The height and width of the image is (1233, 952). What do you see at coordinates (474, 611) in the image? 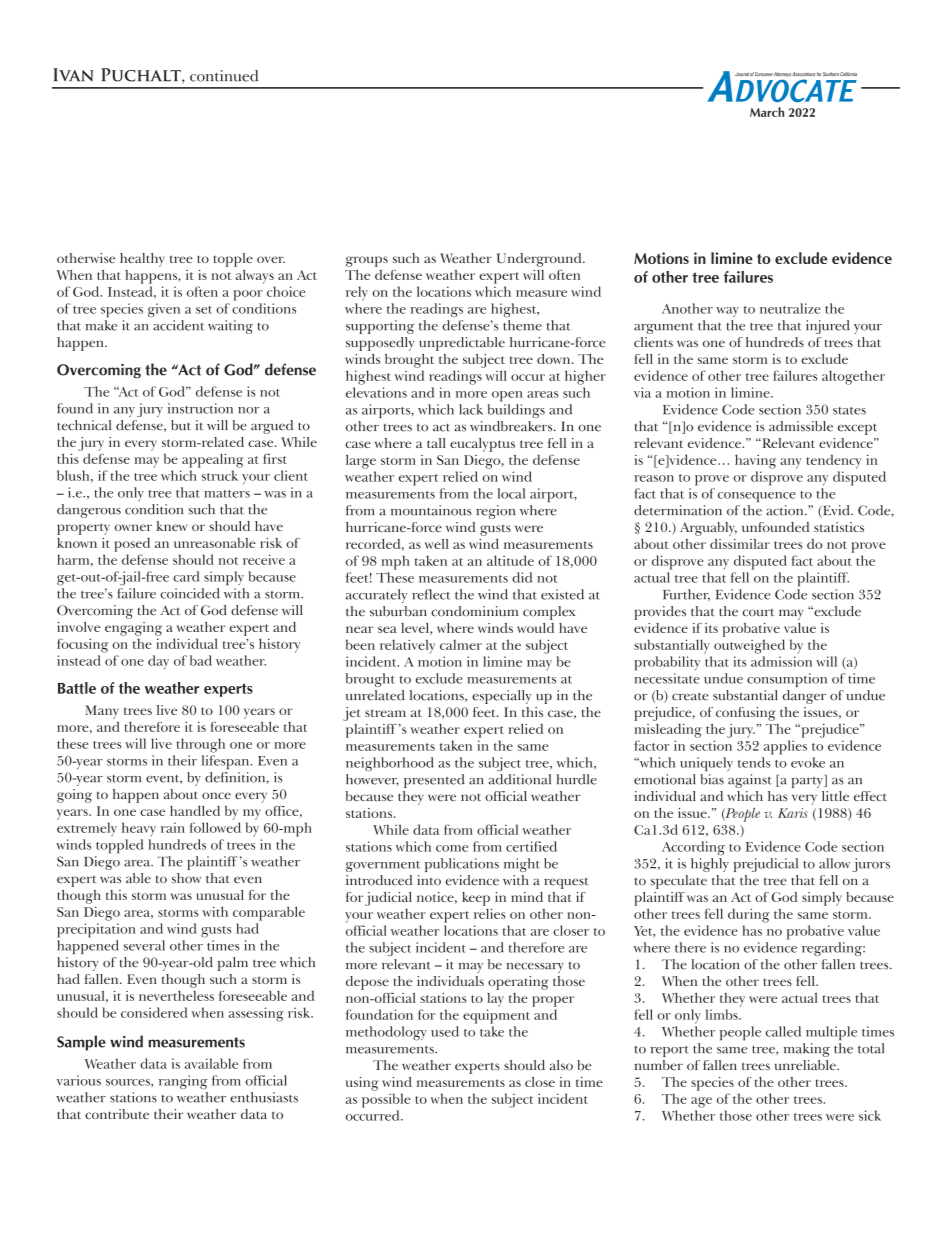
I see `condominium` at bounding box center [474, 611].
